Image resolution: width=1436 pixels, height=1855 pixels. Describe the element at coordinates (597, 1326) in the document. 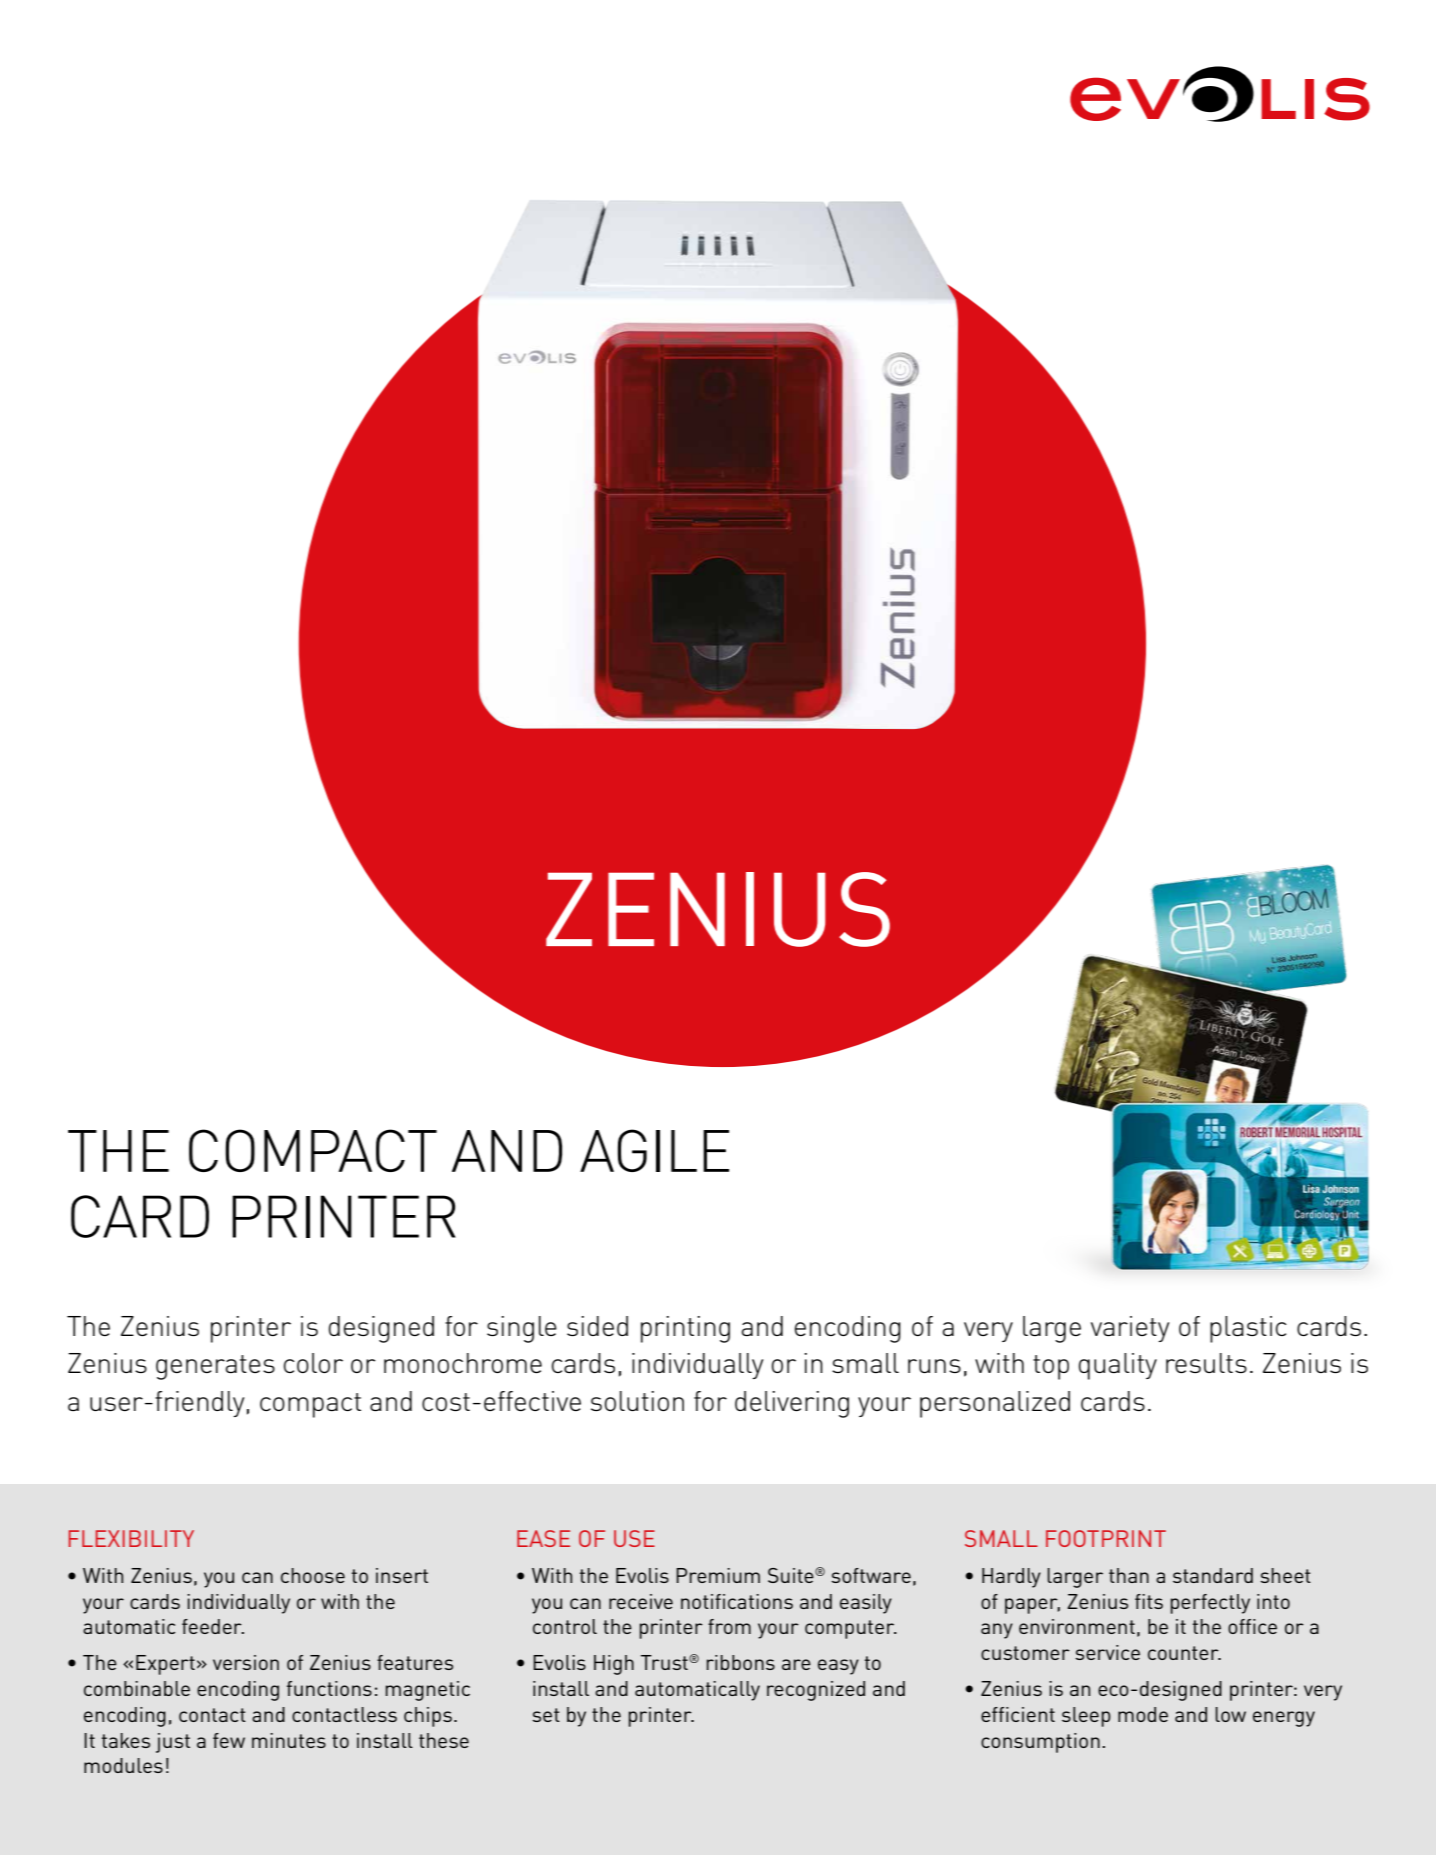

I see `sided` at that location.
